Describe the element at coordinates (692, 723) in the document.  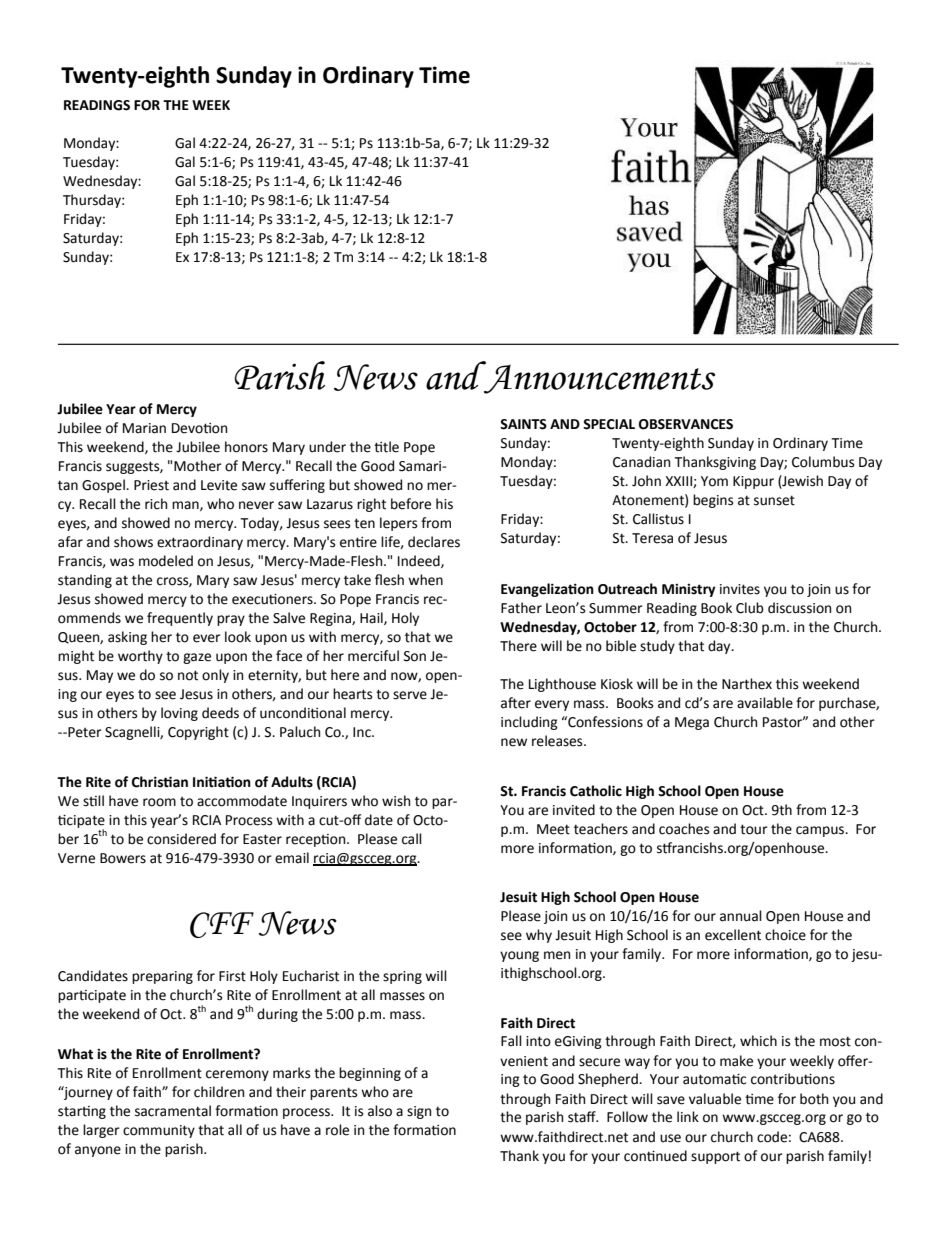
I see `Mega` at that location.
